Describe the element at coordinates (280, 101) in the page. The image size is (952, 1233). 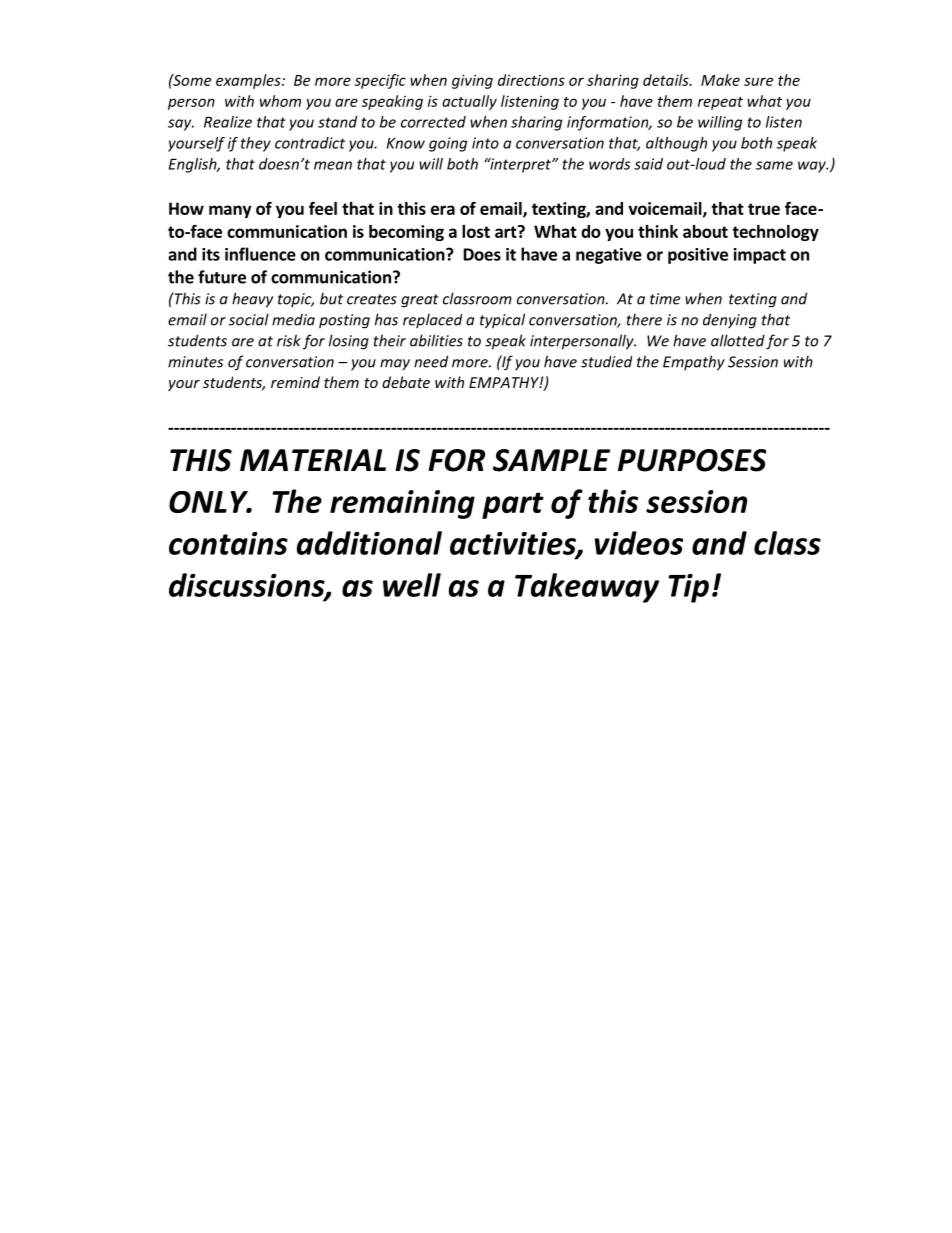
I see `whom` at that location.
